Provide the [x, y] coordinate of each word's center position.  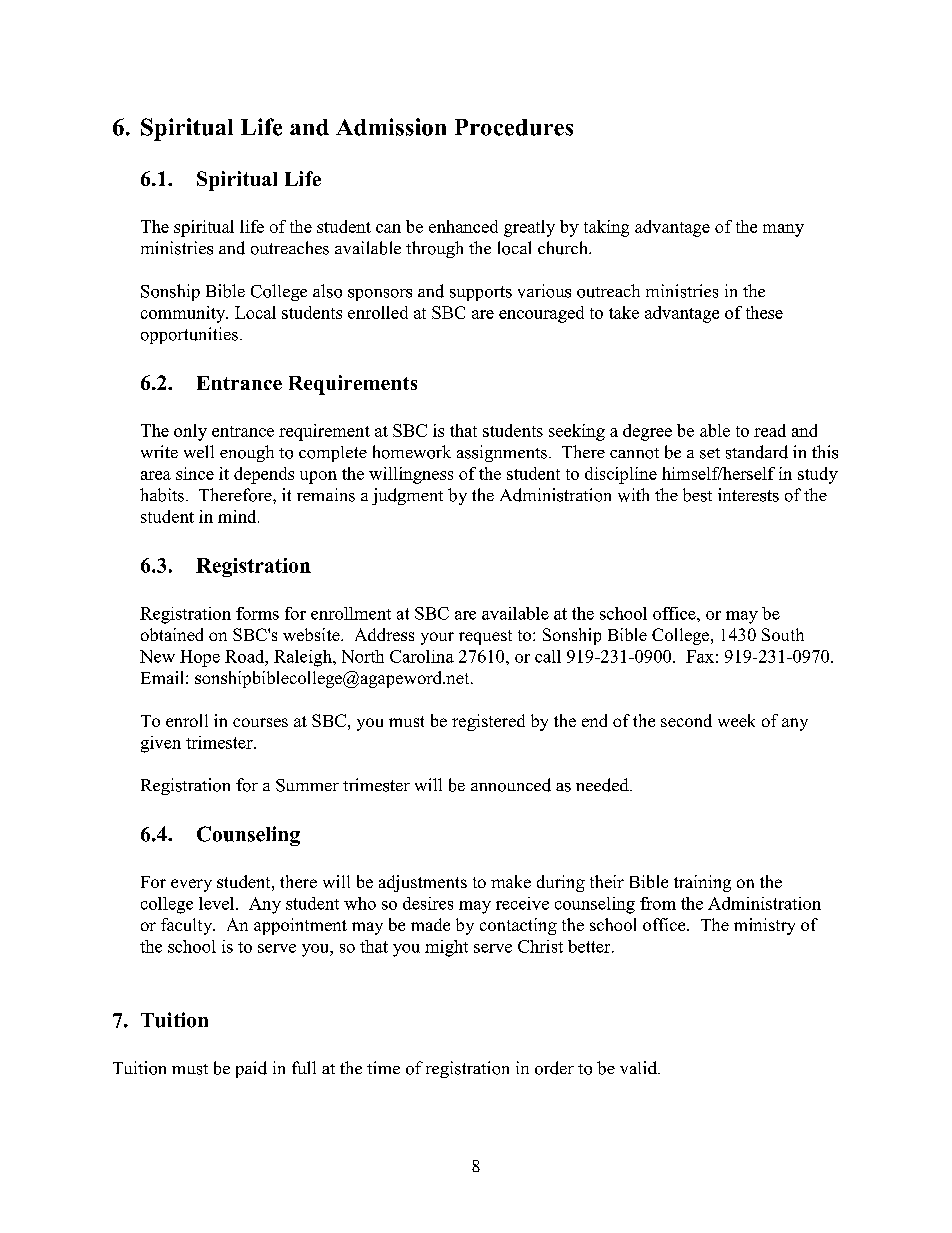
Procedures [514, 127]
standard [757, 452]
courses [260, 722]
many [783, 230]
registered [488, 722]
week [736, 720]
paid [251, 1069]
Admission [391, 127]
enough [247, 453]
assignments [502, 453]
